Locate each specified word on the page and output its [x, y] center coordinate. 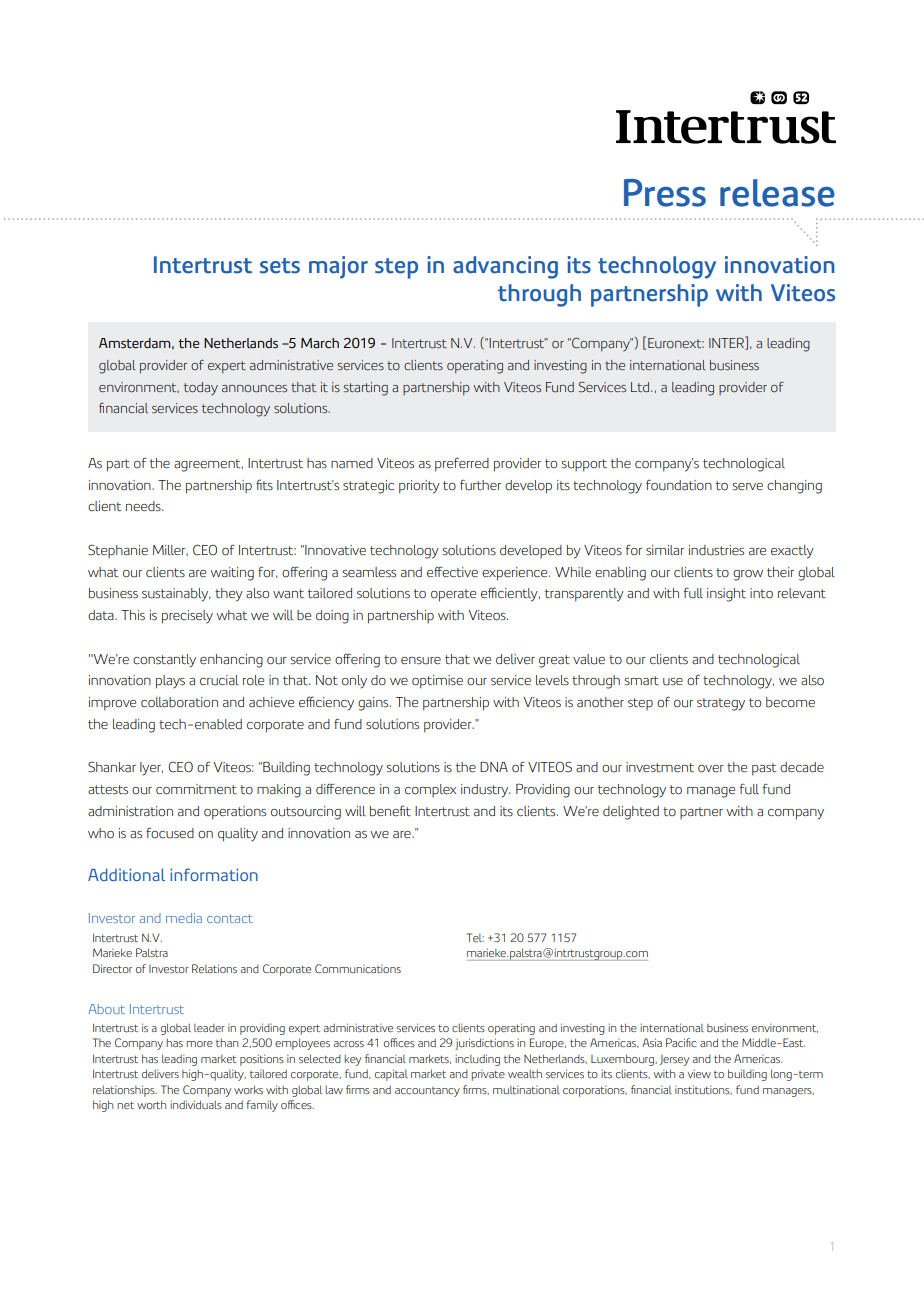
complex [430, 790]
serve [748, 487]
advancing [505, 267]
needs [144, 506]
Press [665, 193]
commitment [196, 789]
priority [419, 487]
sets [280, 266]
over [711, 769]
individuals [196, 1104]
